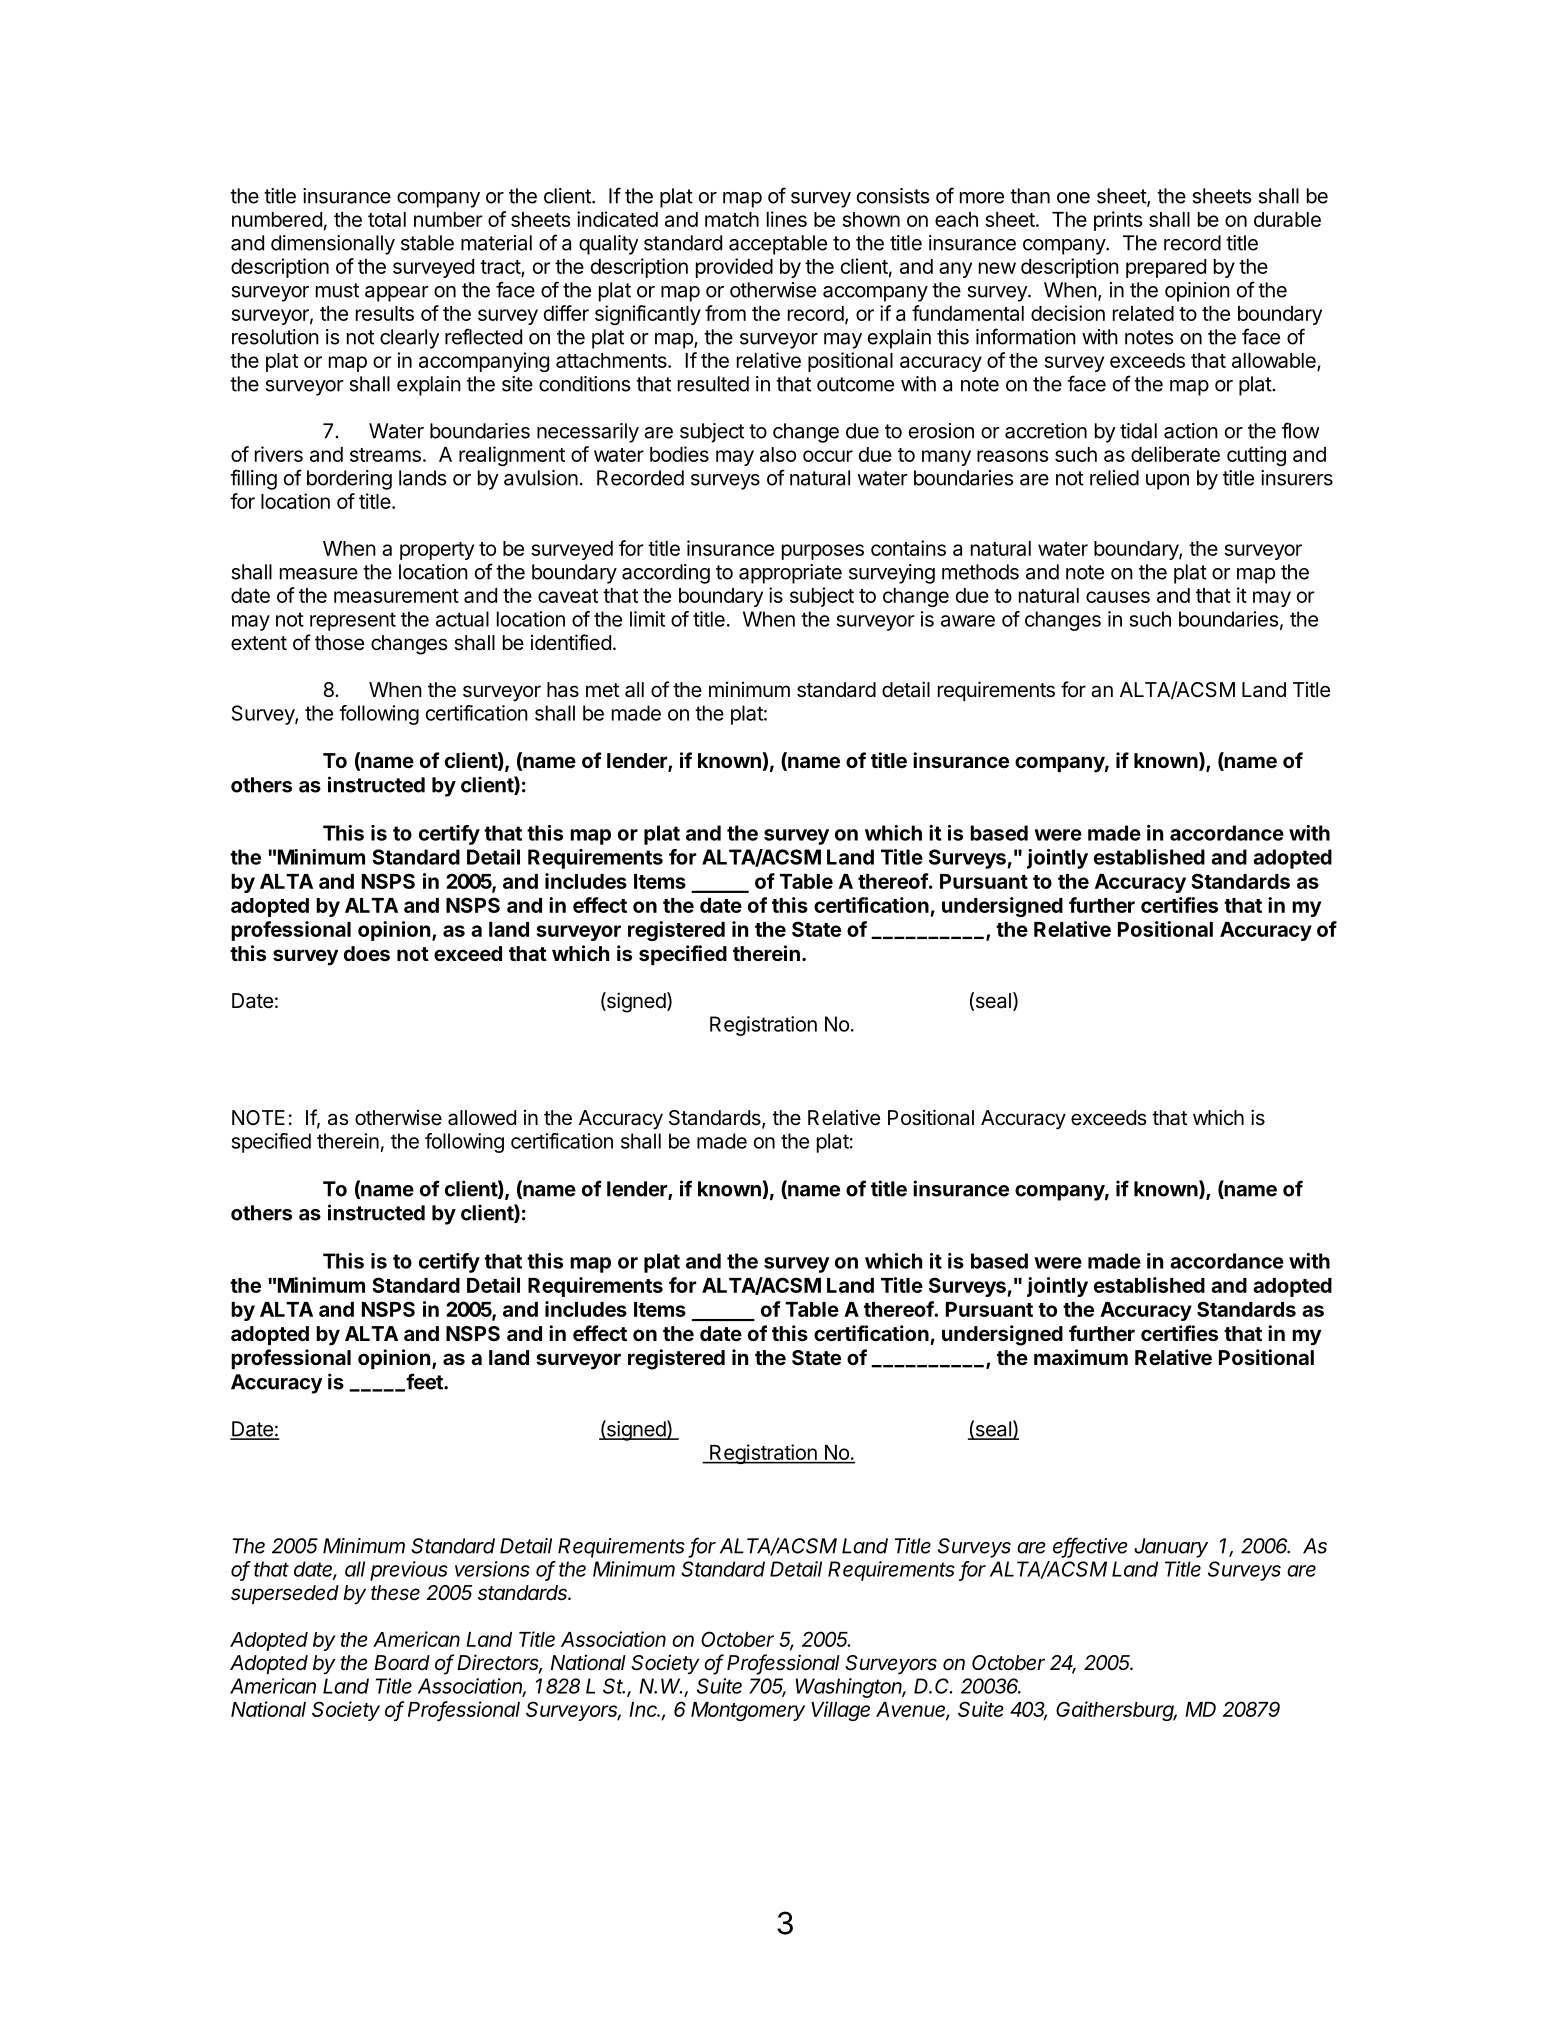  What do you see at coordinates (482, 1118) in the page?
I see `allowed` at bounding box center [482, 1118].
